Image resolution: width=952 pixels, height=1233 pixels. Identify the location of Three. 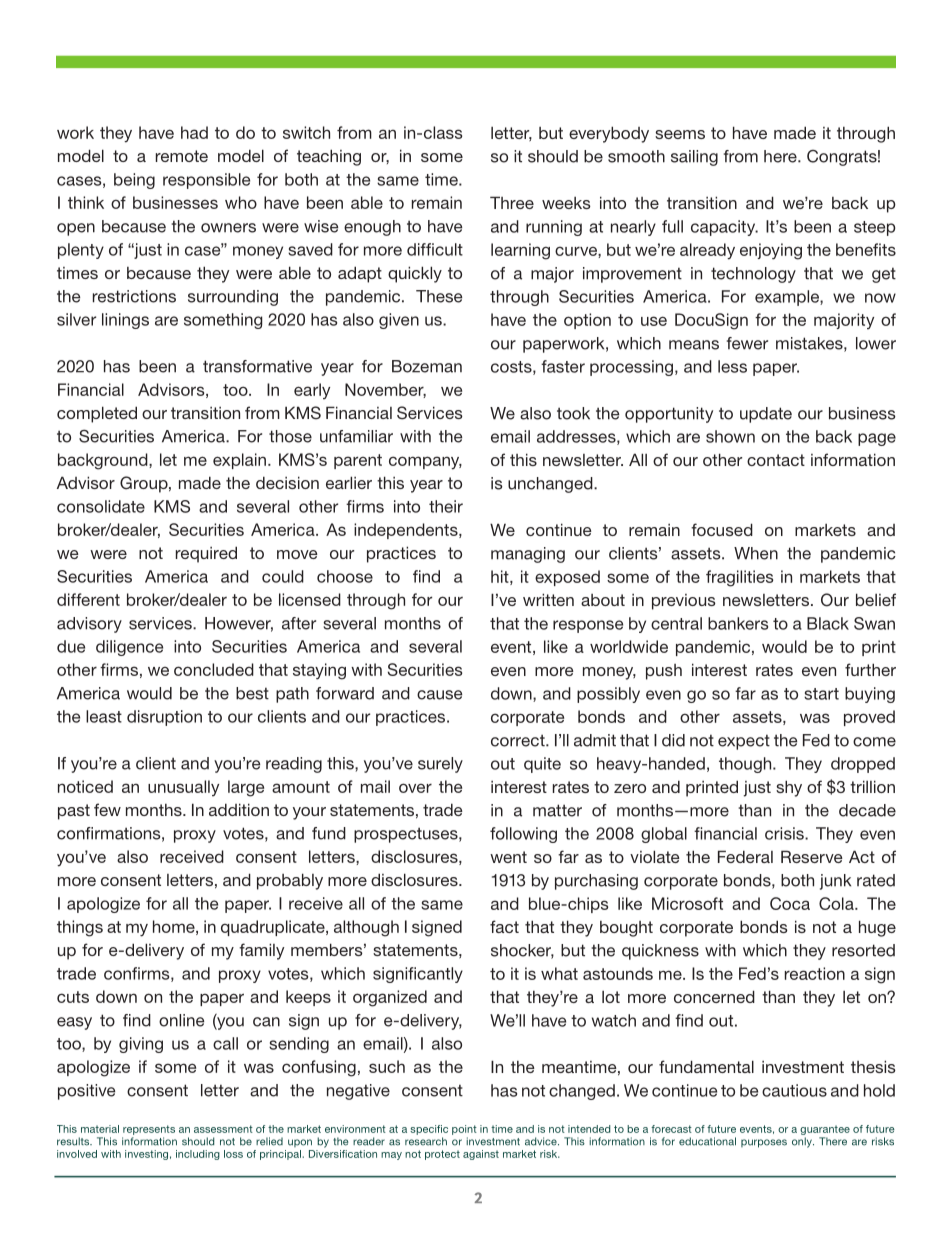
(512, 202).
